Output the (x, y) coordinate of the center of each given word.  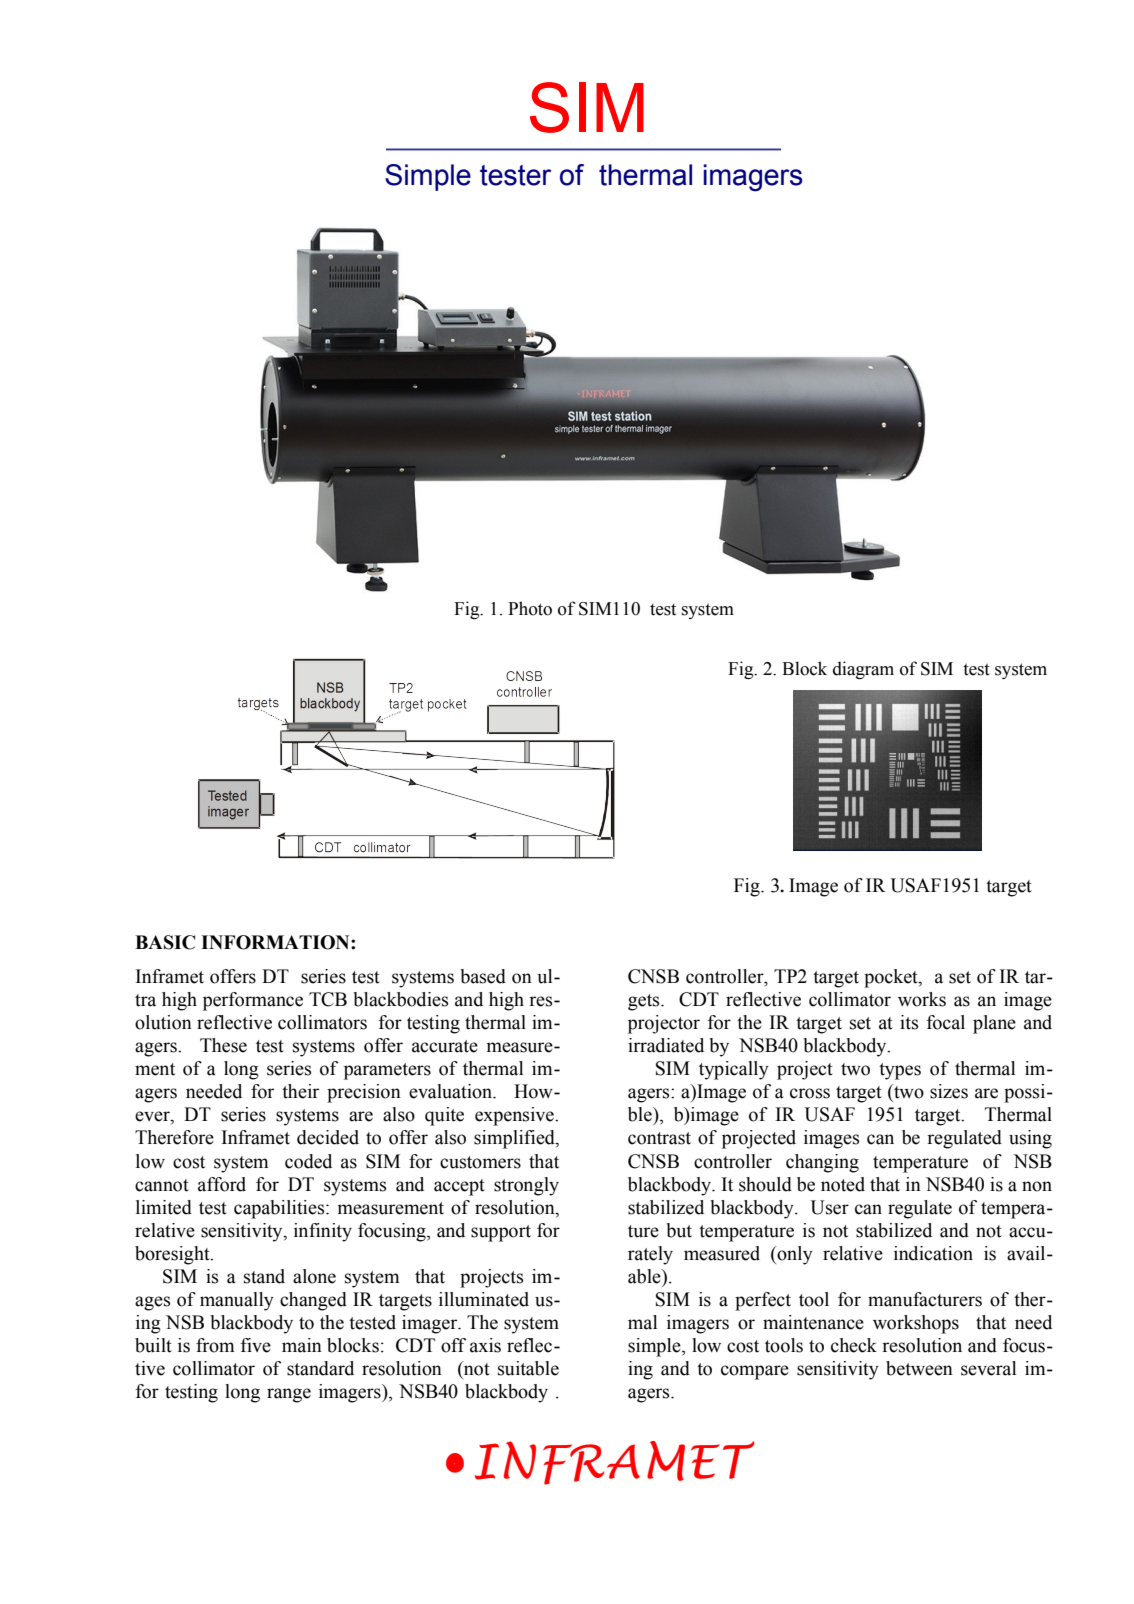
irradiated (666, 1045)
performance (253, 1001)
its (909, 1022)
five (256, 1345)
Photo (530, 608)
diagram (863, 670)
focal (946, 1022)
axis (485, 1345)
